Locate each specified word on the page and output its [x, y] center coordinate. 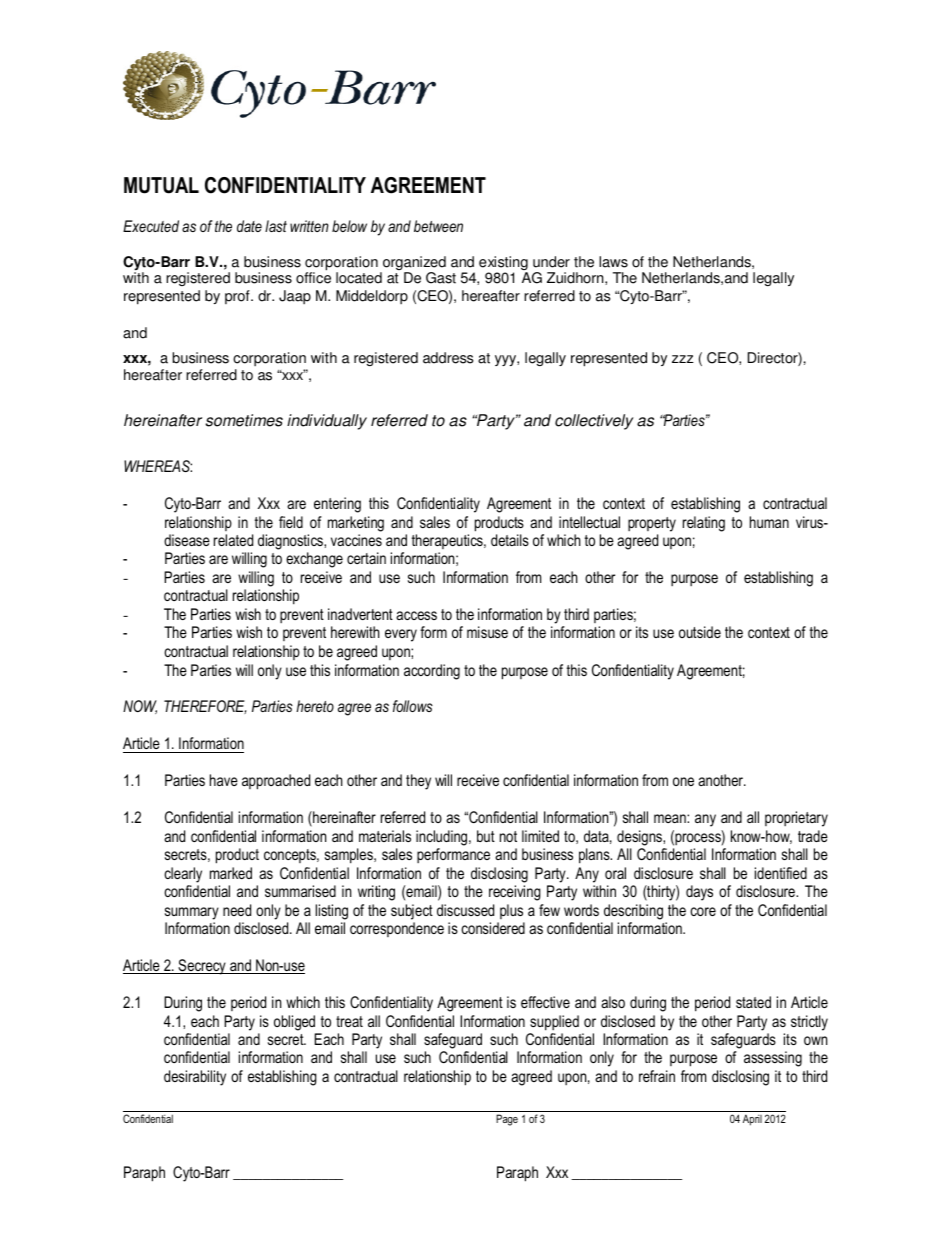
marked [231, 873]
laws [613, 262]
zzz [683, 359]
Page [507, 1120]
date [249, 226]
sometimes [244, 420]
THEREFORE [205, 707]
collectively [594, 422]
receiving [515, 893]
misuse [487, 632]
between [438, 226]
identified [781, 873]
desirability [195, 1078]
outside [700, 632]
